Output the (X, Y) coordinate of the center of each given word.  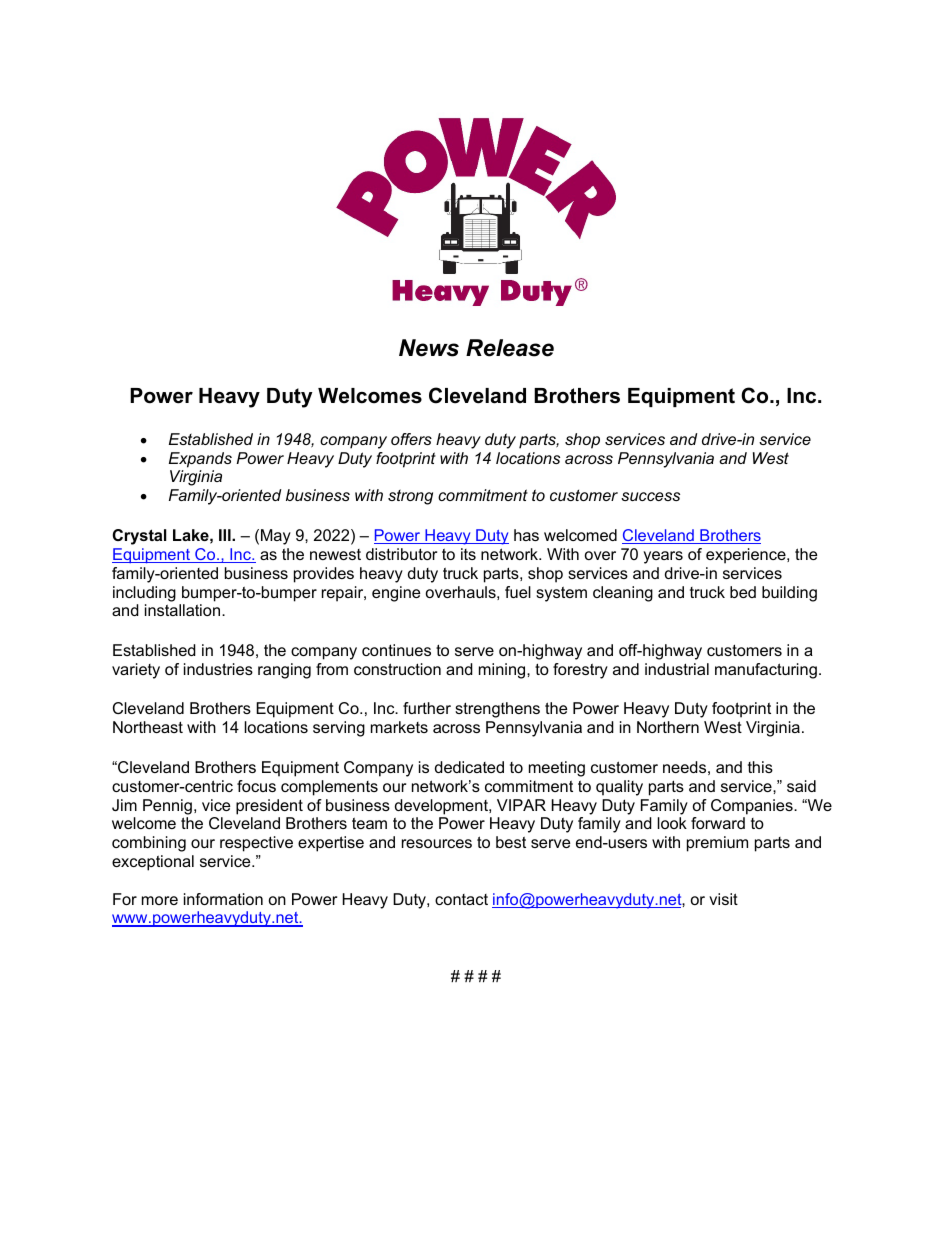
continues (396, 650)
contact (461, 899)
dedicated (469, 767)
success (650, 496)
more (160, 900)
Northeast (148, 727)
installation (184, 610)
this (760, 767)
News (429, 348)
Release (510, 348)
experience (747, 556)
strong (410, 497)
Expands (200, 460)
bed (743, 592)
